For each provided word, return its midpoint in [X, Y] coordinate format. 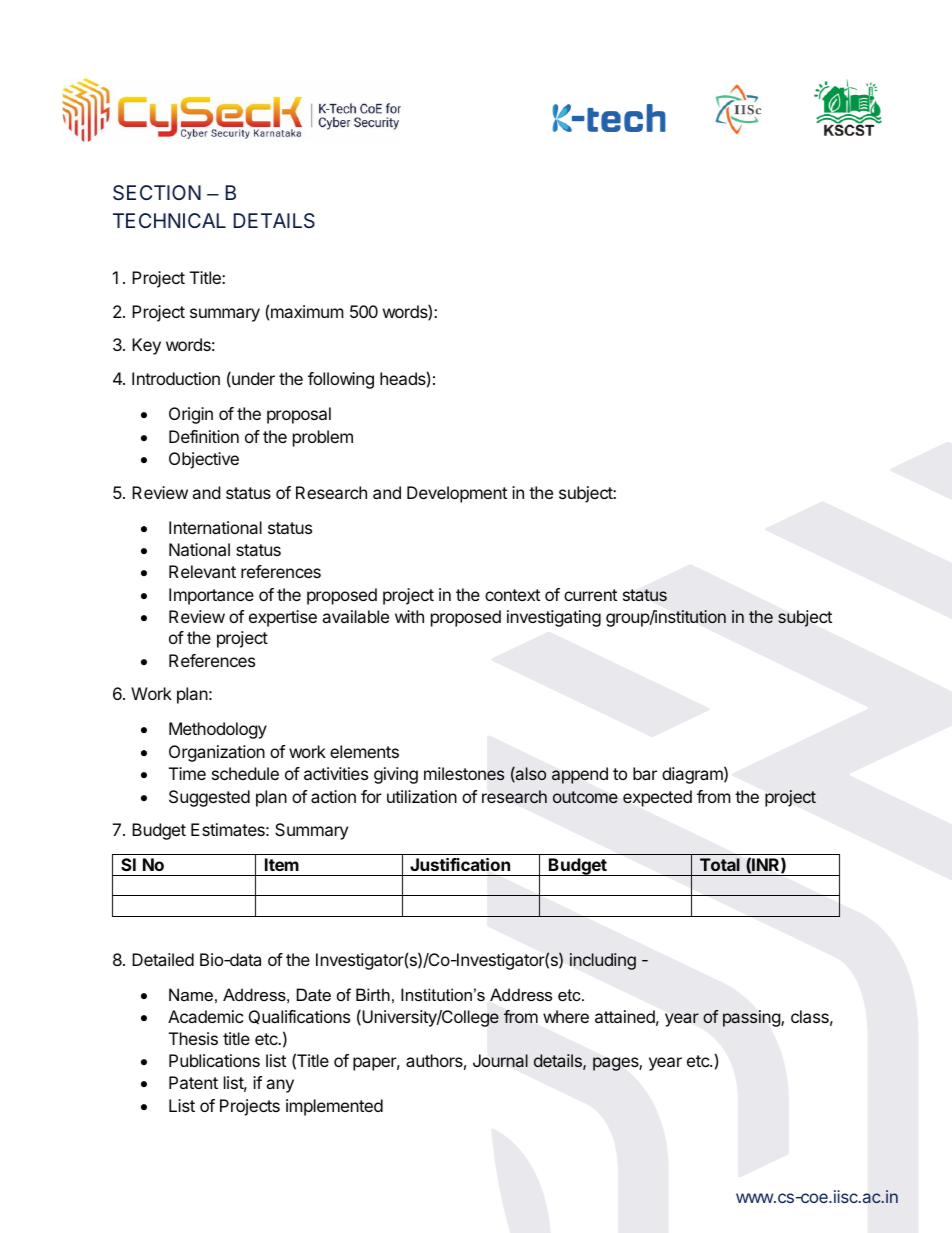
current [590, 595]
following [341, 380]
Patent [193, 1082]
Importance [211, 596]
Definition [204, 436]
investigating [554, 618]
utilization [422, 796]
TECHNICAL [169, 220]
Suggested [209, 798]
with [409, 616]
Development [457, 494]
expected [657, 798]
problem [323, 438]
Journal [500, 1061]
